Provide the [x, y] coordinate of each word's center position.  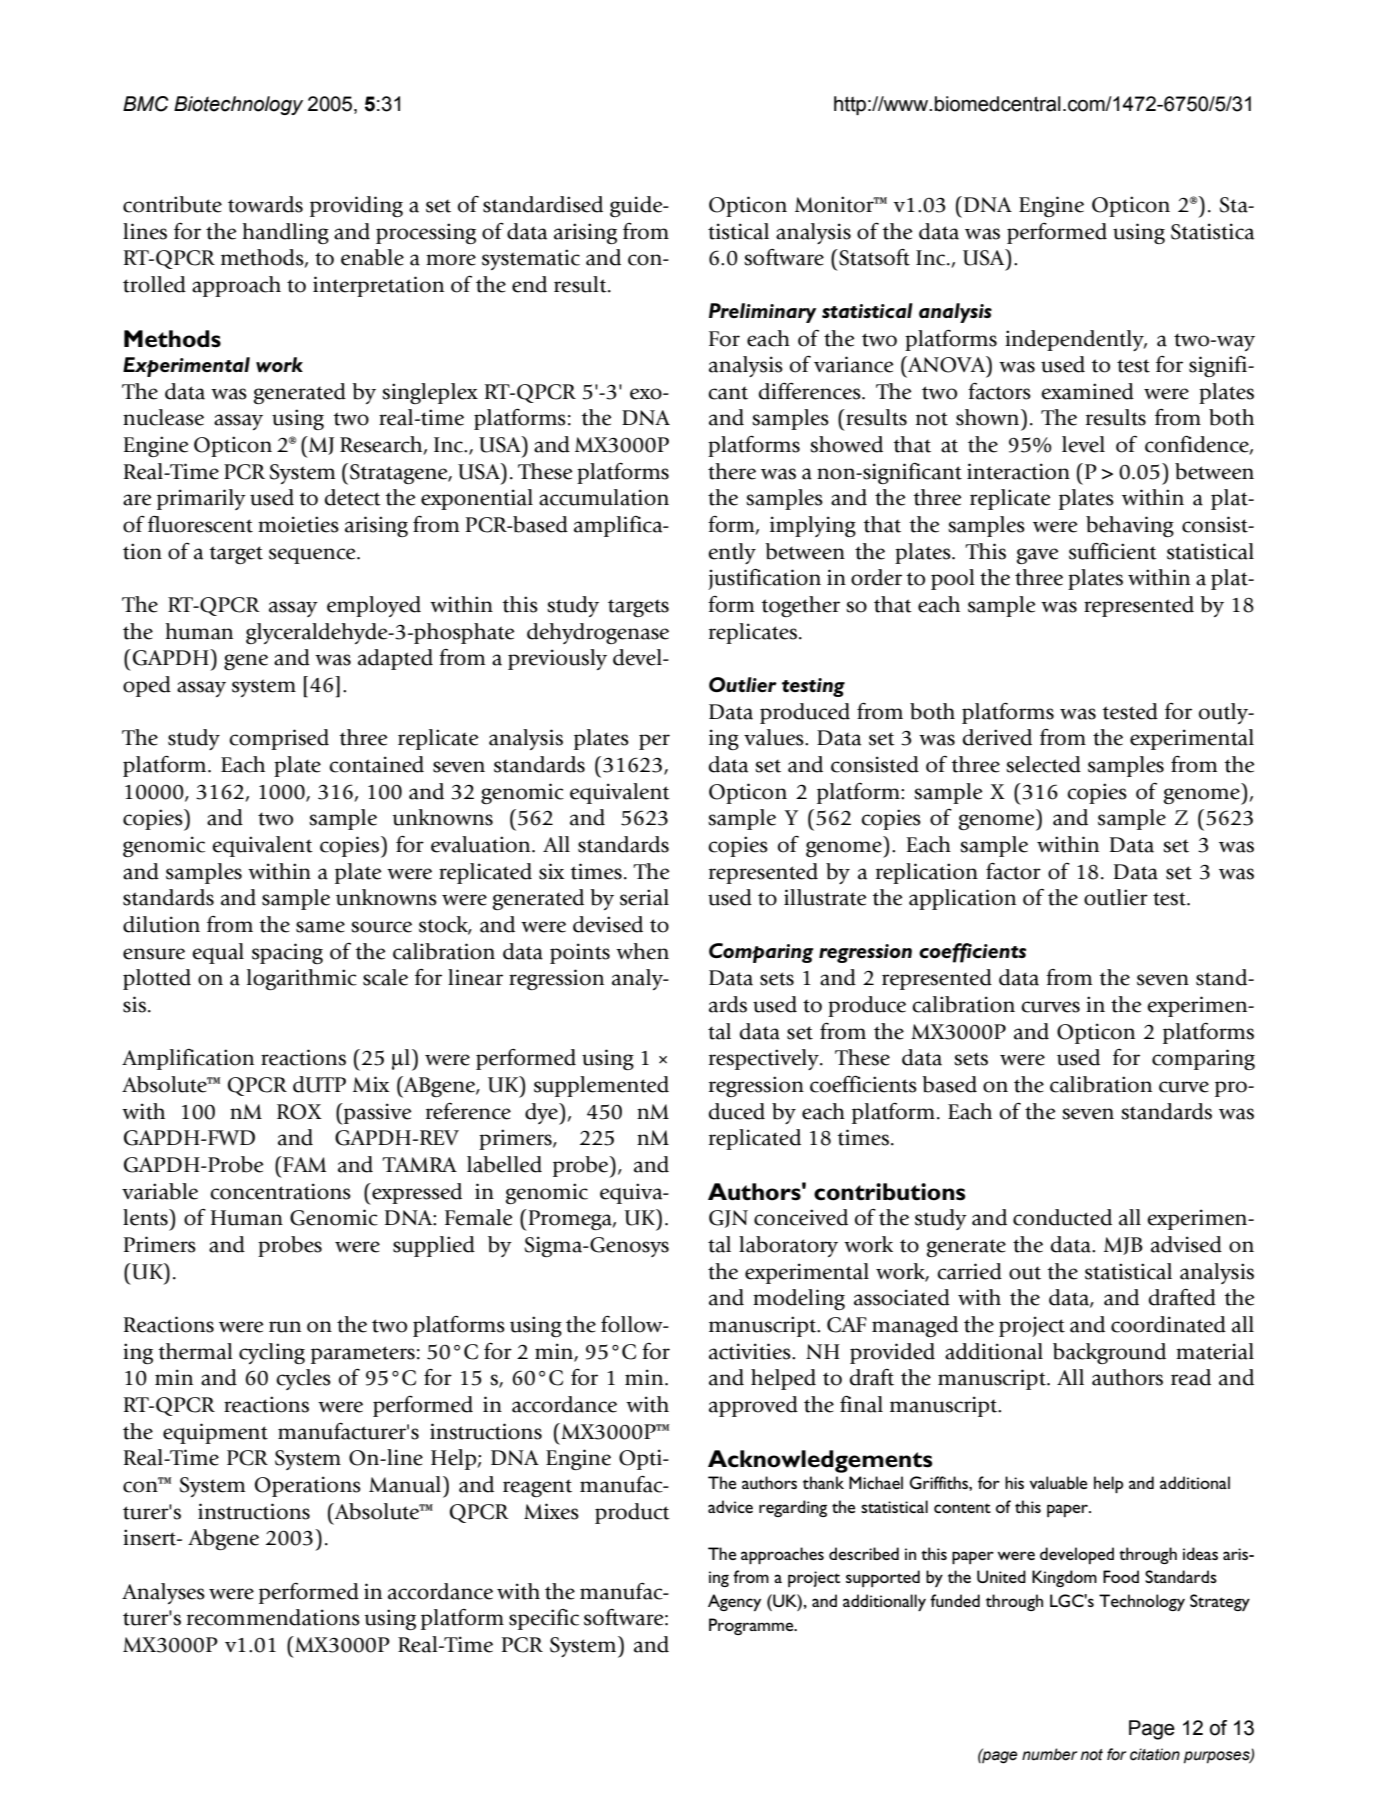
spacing [287, 953]
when [642, 951]
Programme [752, 1626]
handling [285, 233]
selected [1043, 764]
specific [544, 1619]
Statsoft [873, 257]
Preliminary [762, 313]
